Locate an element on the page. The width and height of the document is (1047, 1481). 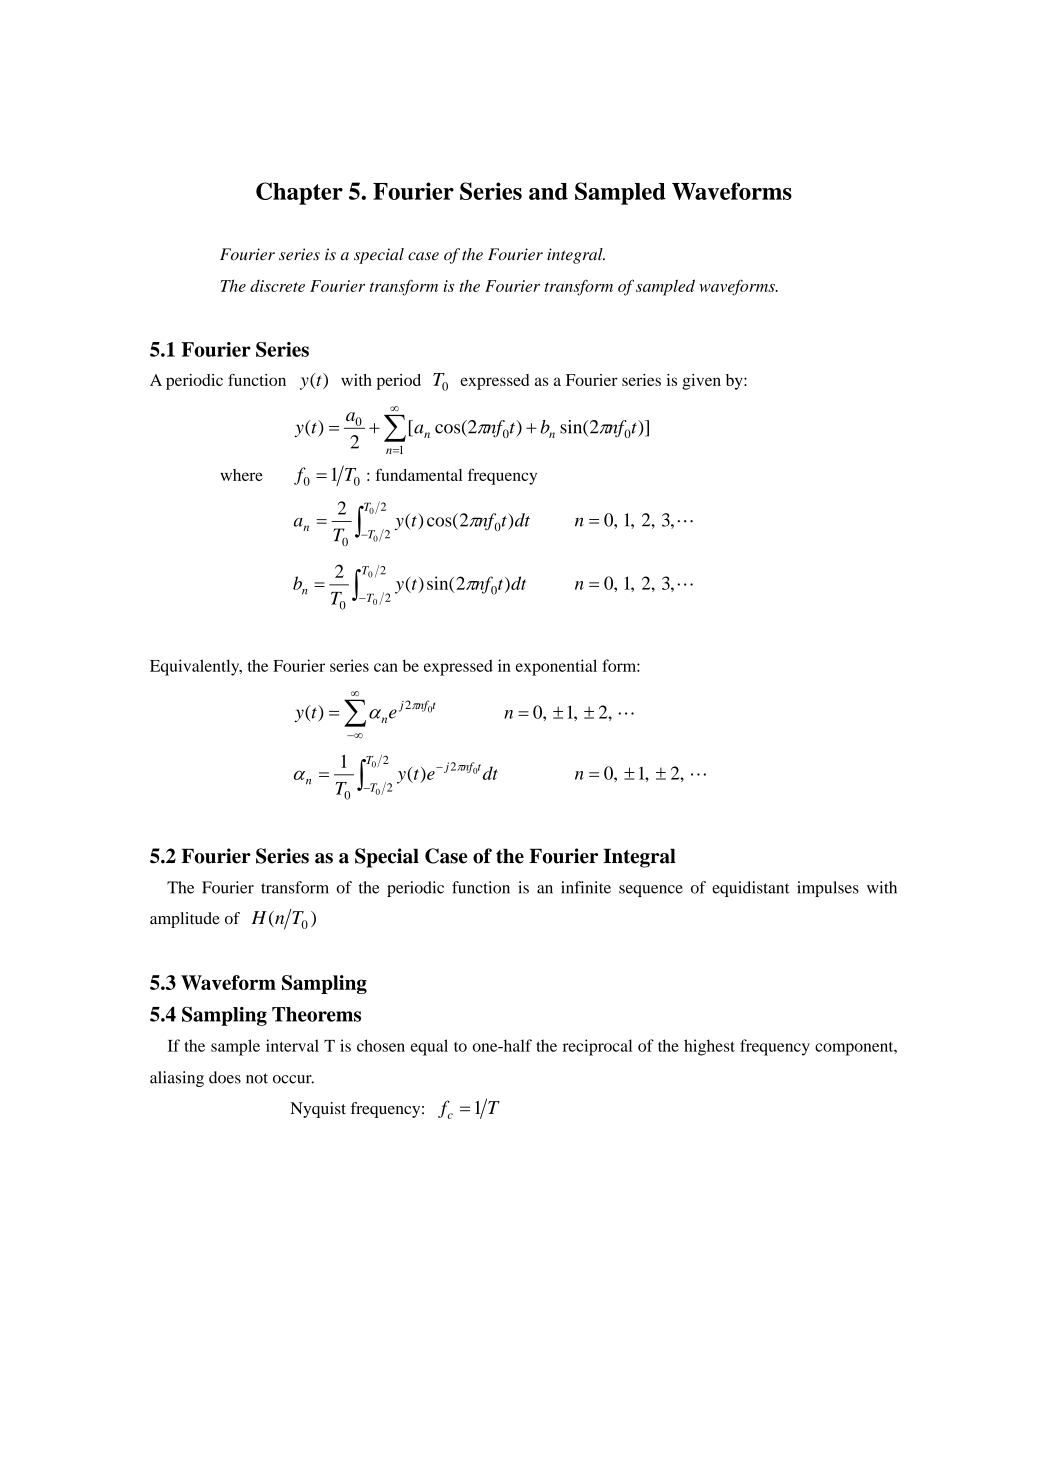
Equivalently is located at coordinates (196, 667).
